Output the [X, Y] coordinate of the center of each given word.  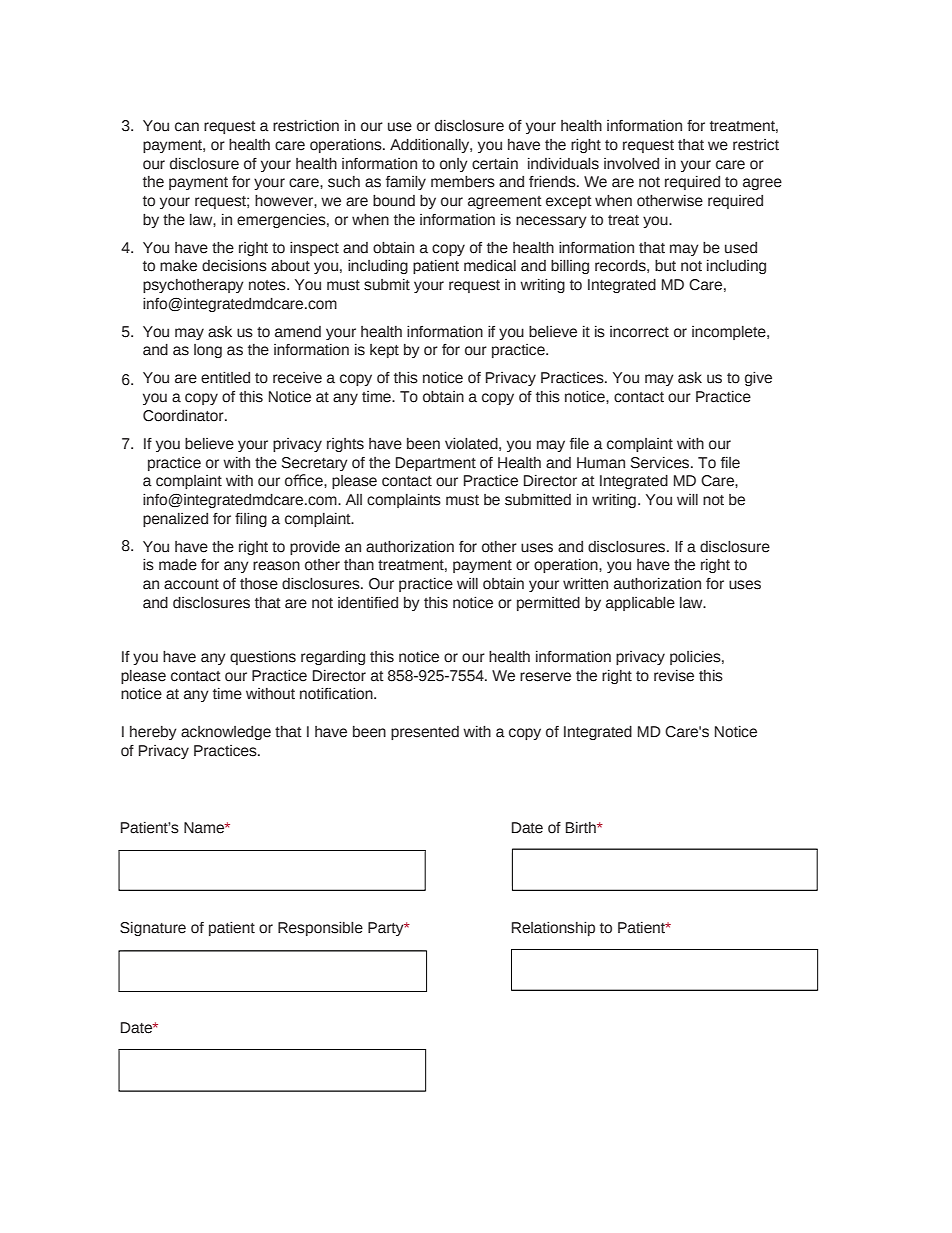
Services [661, 463]
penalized [175, 520]
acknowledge [226, 733]
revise [674, 676]
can [187, 127]
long [208, 351]
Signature [153, 929]
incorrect [639, 332]
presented [425, 733]
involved [631, 164]
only [454, 165]
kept [384, 351]
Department [436, 464]
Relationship [553, 929]
